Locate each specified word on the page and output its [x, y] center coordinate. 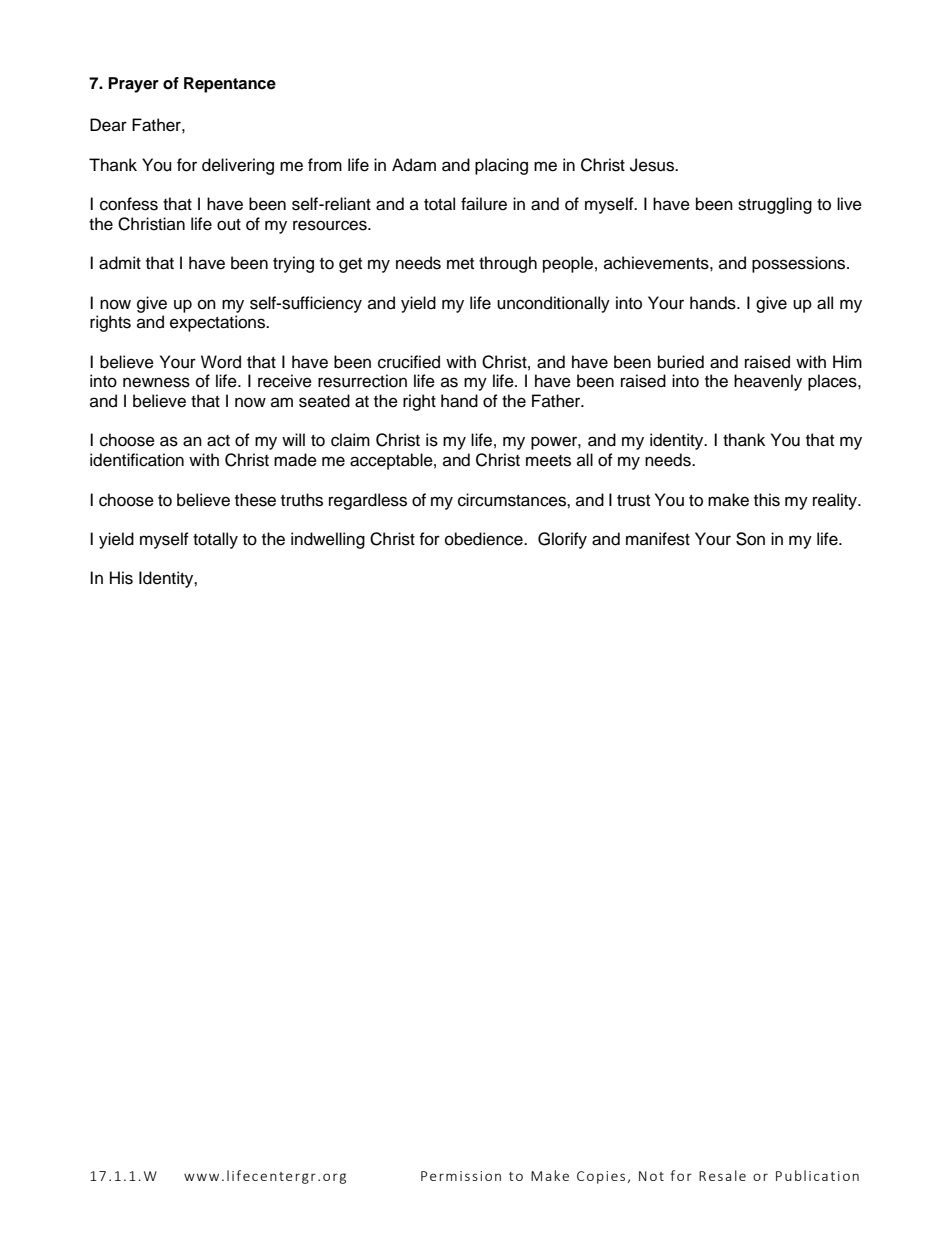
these [255, 500]
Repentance [230, 85]
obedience [485, 539]
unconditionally [553, 304]
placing [501, 166]
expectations [219, 323]
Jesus [653, 165]
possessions [800, 264]
